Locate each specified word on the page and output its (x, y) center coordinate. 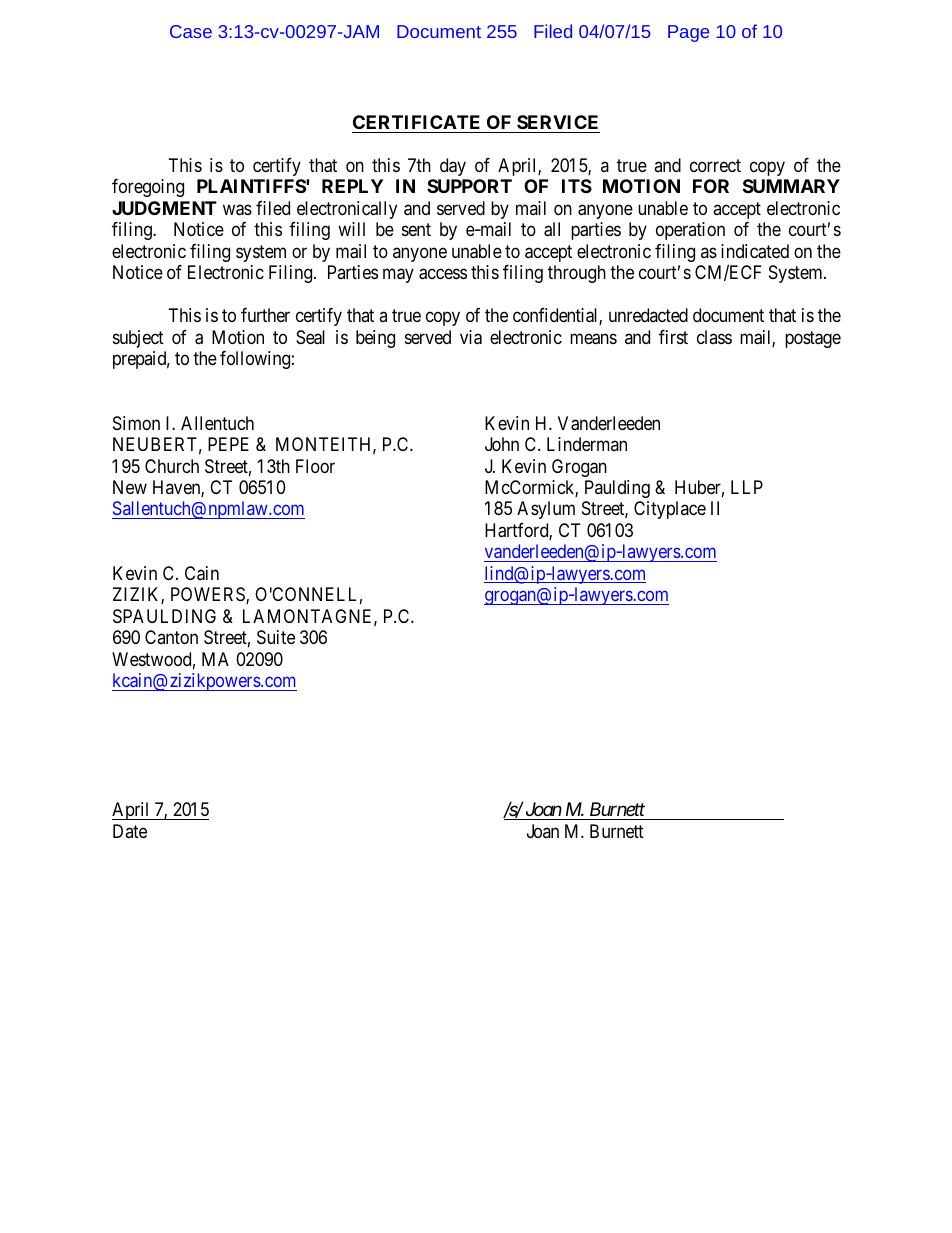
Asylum (546, 510)
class (714, 337)
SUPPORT (469, 186)
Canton (171, 637)
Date (130, 831)
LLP (747, 487)
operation (690, 231)
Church (172, 466)
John (502, 444)
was (237, 210)
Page (688, 33)
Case (191, 31)
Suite (276, 637)
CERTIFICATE (416, 122)
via (471, 337)
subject (138, 339)
